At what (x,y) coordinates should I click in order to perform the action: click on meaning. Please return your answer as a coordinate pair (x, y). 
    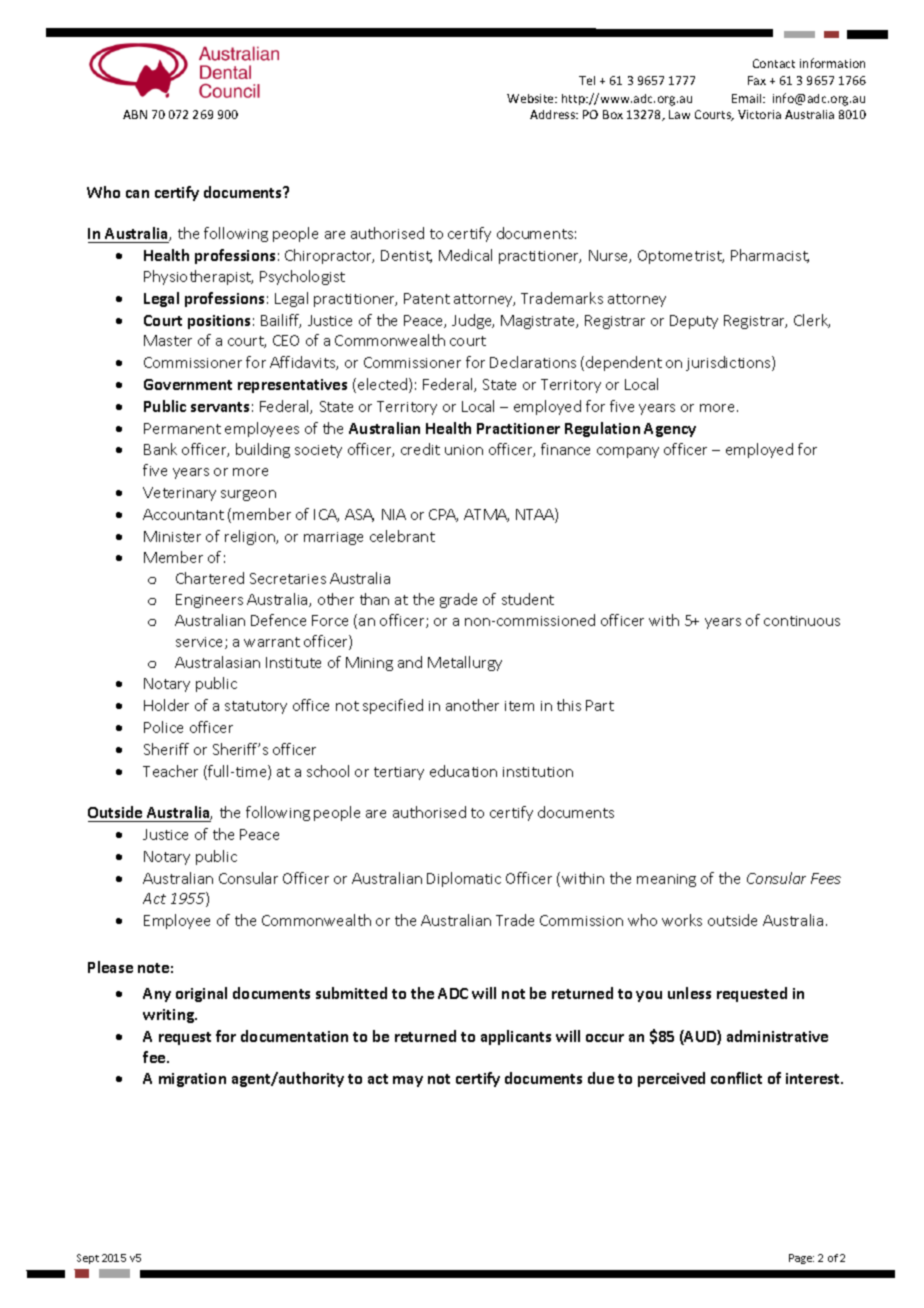
    Looking at the image, I should click on (666, 880).
